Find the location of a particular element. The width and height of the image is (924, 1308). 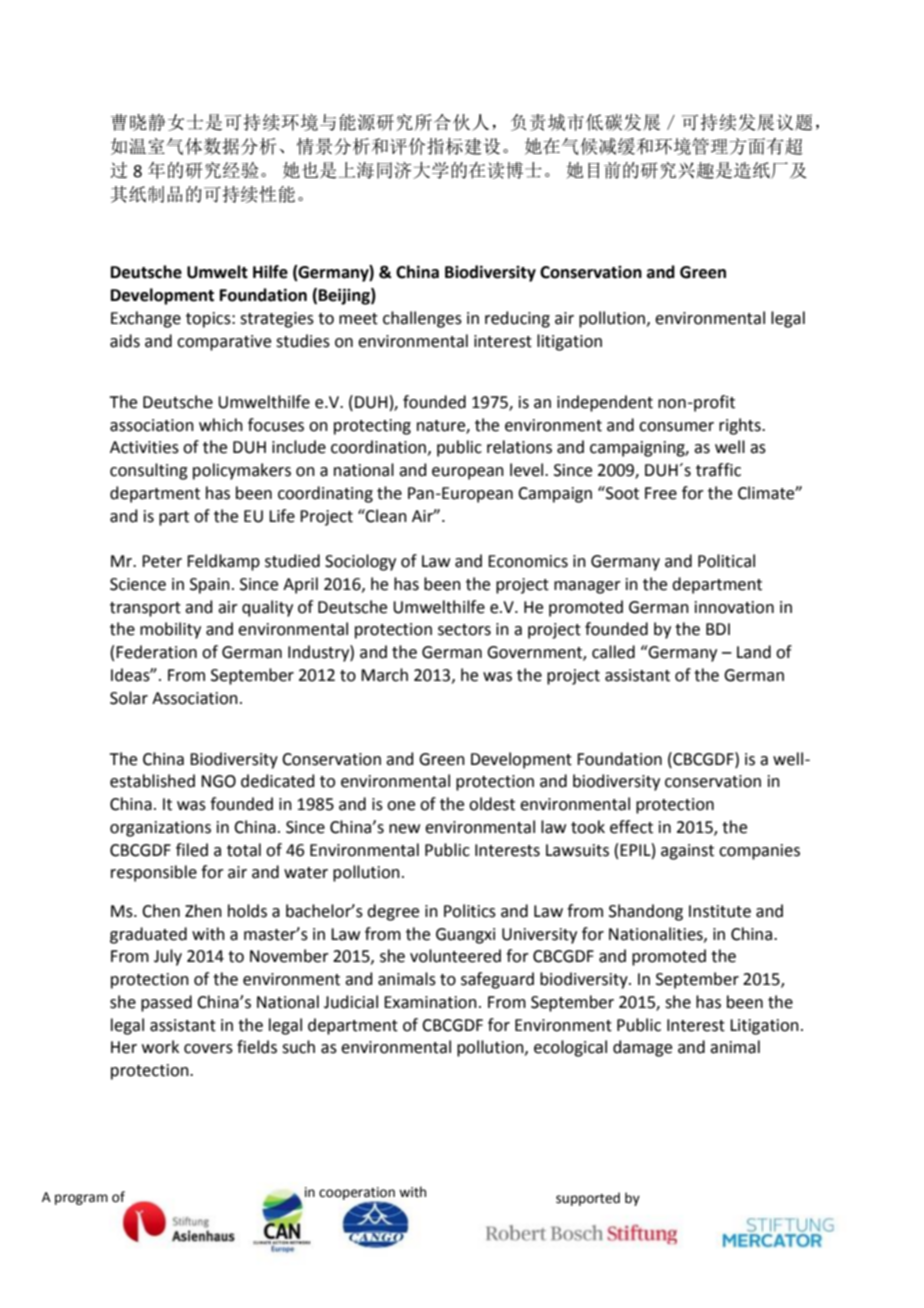

called is located at coordinates (613, 652).
